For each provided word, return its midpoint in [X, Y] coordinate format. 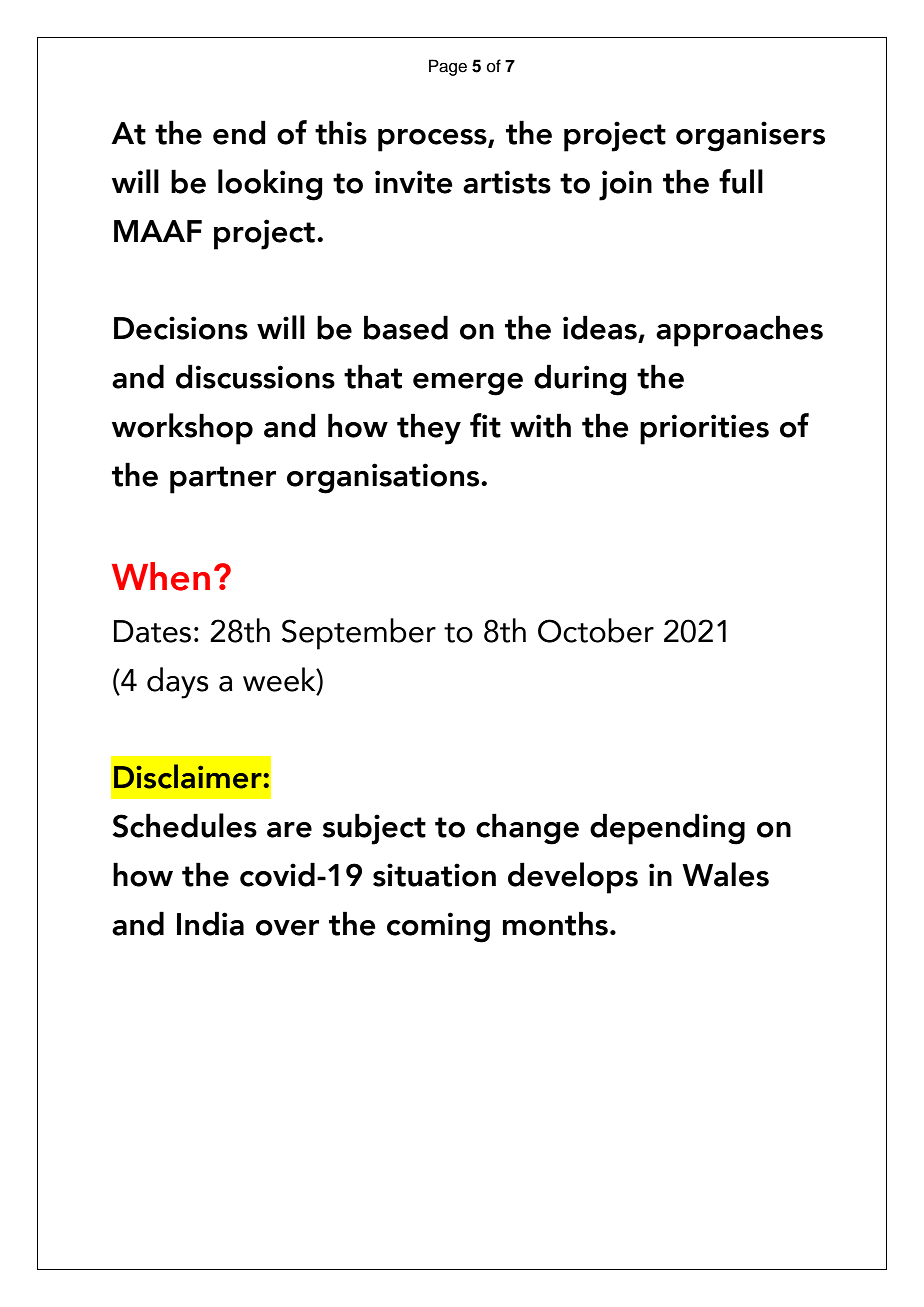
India [210, 923]
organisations [384, 478]
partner [223, 480]
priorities [704, 429]
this [341, 132]
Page [448, 67]
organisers [750, 136]
